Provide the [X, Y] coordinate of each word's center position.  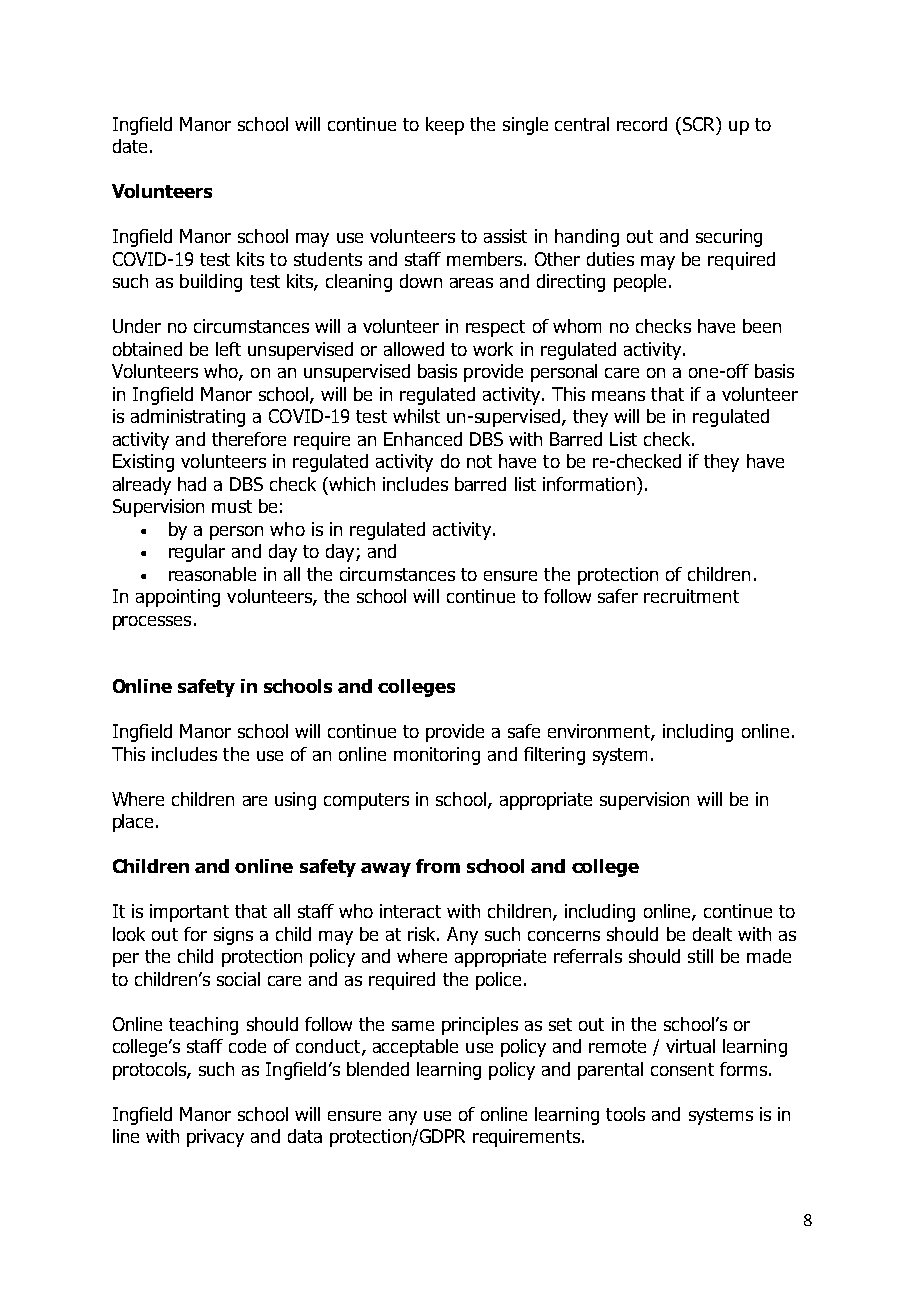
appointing [178, 598]
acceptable [415, 1048]
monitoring [437, 756]
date [130, 146]
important [189, 913]
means [618, 396]
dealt [712, 934]
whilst [416, 416]
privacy [215, 1138]
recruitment [691, 596]
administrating [188, 418]
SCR [699, 124]
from [438, 866]
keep [445, 126]
